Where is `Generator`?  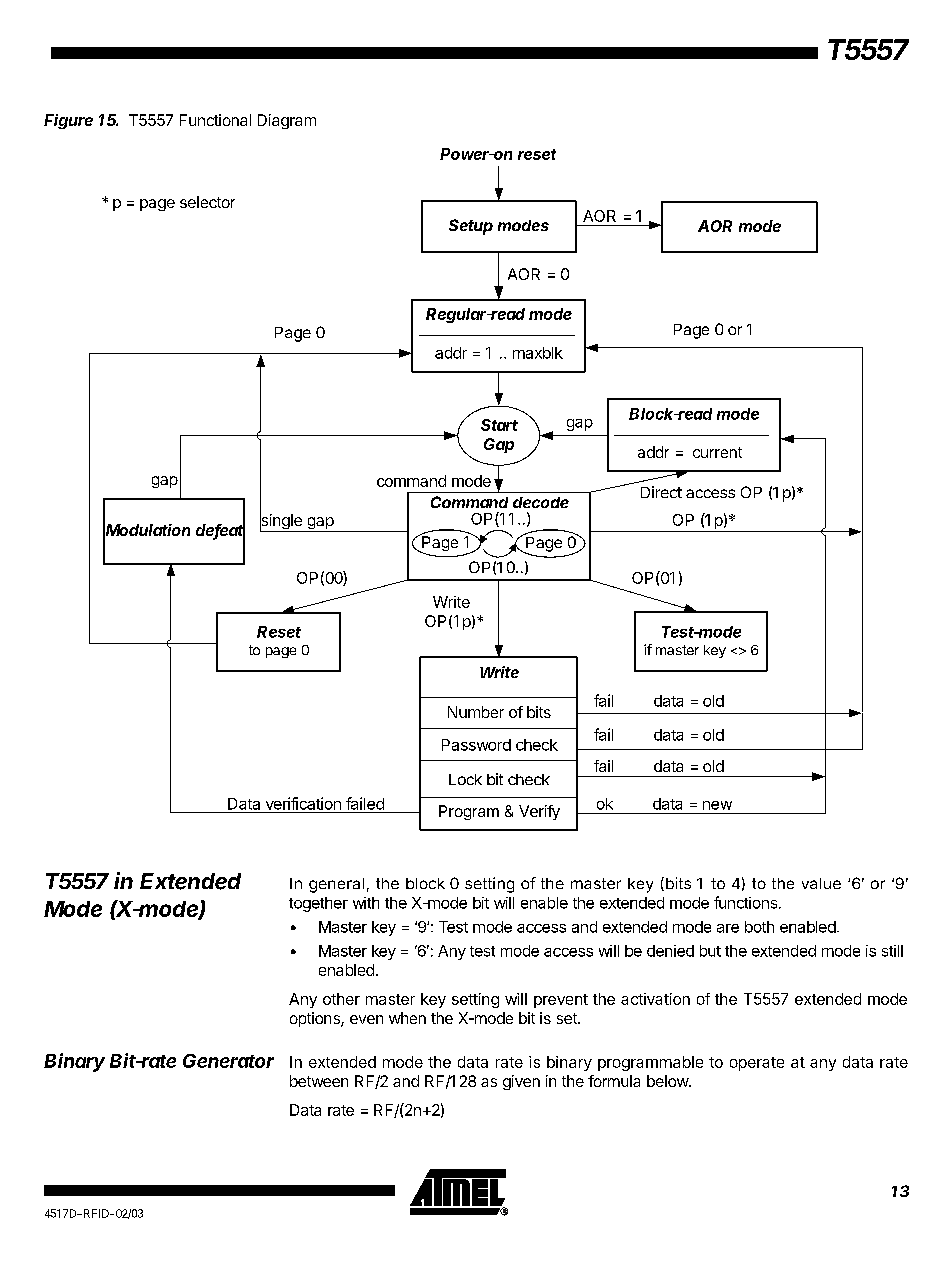
Generator is located at coordinates (228, 1061).
